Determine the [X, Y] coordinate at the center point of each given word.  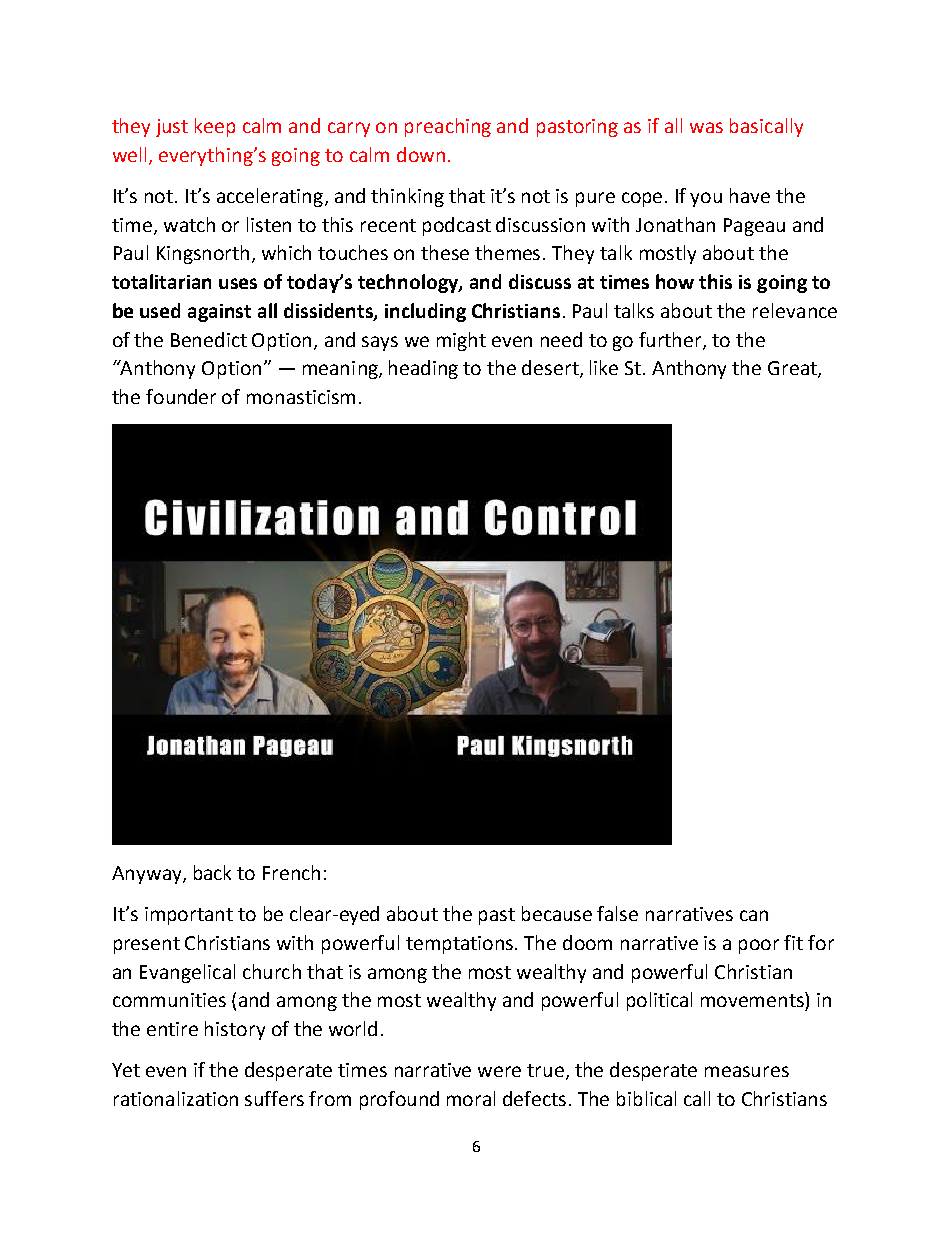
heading [423, 369]
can [754, 915]
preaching [448, 127]
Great [793, 369]
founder [181, 396]
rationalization [176, 1098]
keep [215, 127]
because [557, 913]
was [706, 127]
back [212, 872]
